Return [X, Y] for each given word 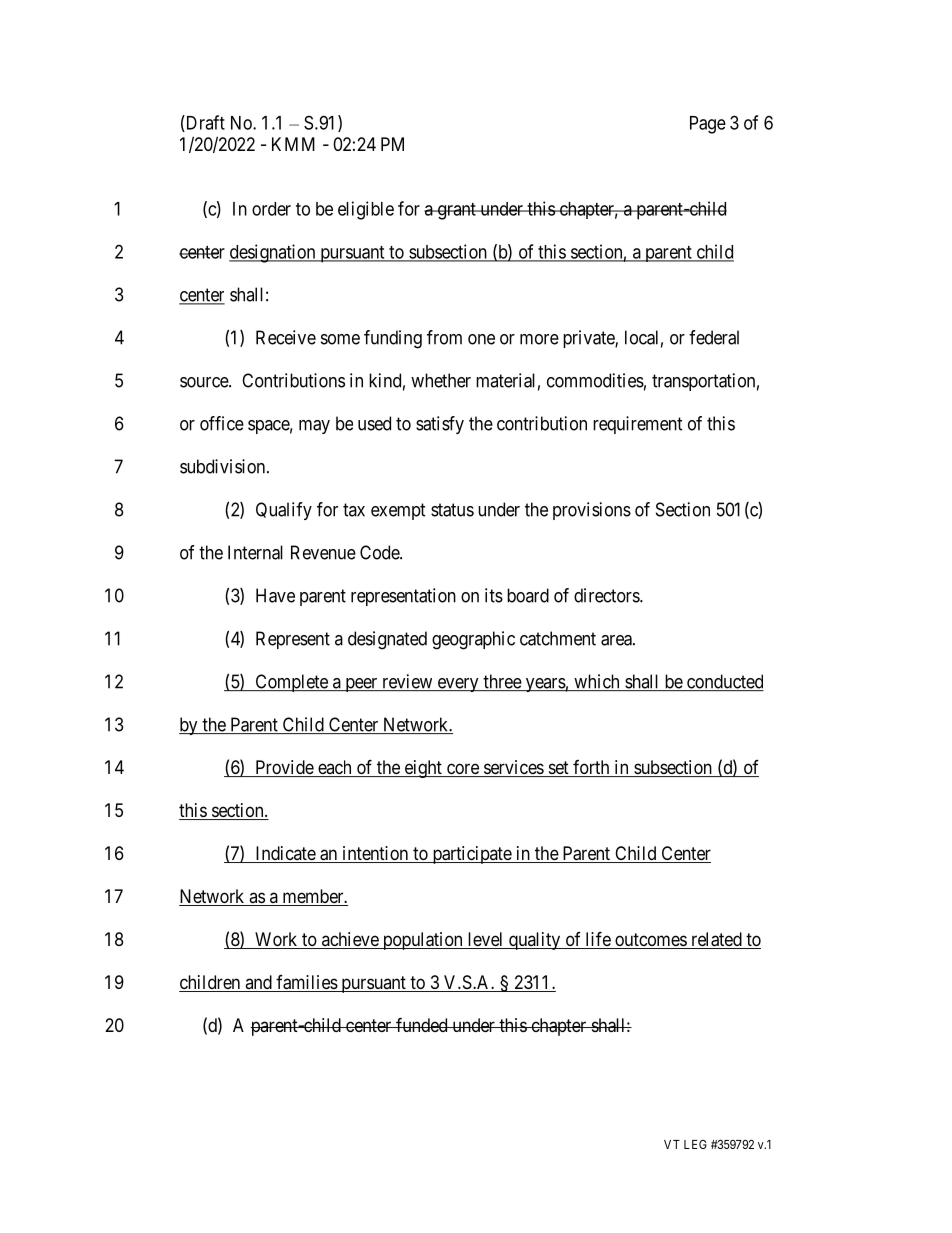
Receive [286, 337]
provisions [592, 511]
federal [714, 337]
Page [708, 125]
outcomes [650, 941]
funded [422, 1024]
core [462, 770]
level [485, 940]
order [271, 209]
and [258, 983]
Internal [255, 552]
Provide [284, 768]
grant [456, 211]
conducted [724, 682]
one [481, 339]
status [452, 510]
